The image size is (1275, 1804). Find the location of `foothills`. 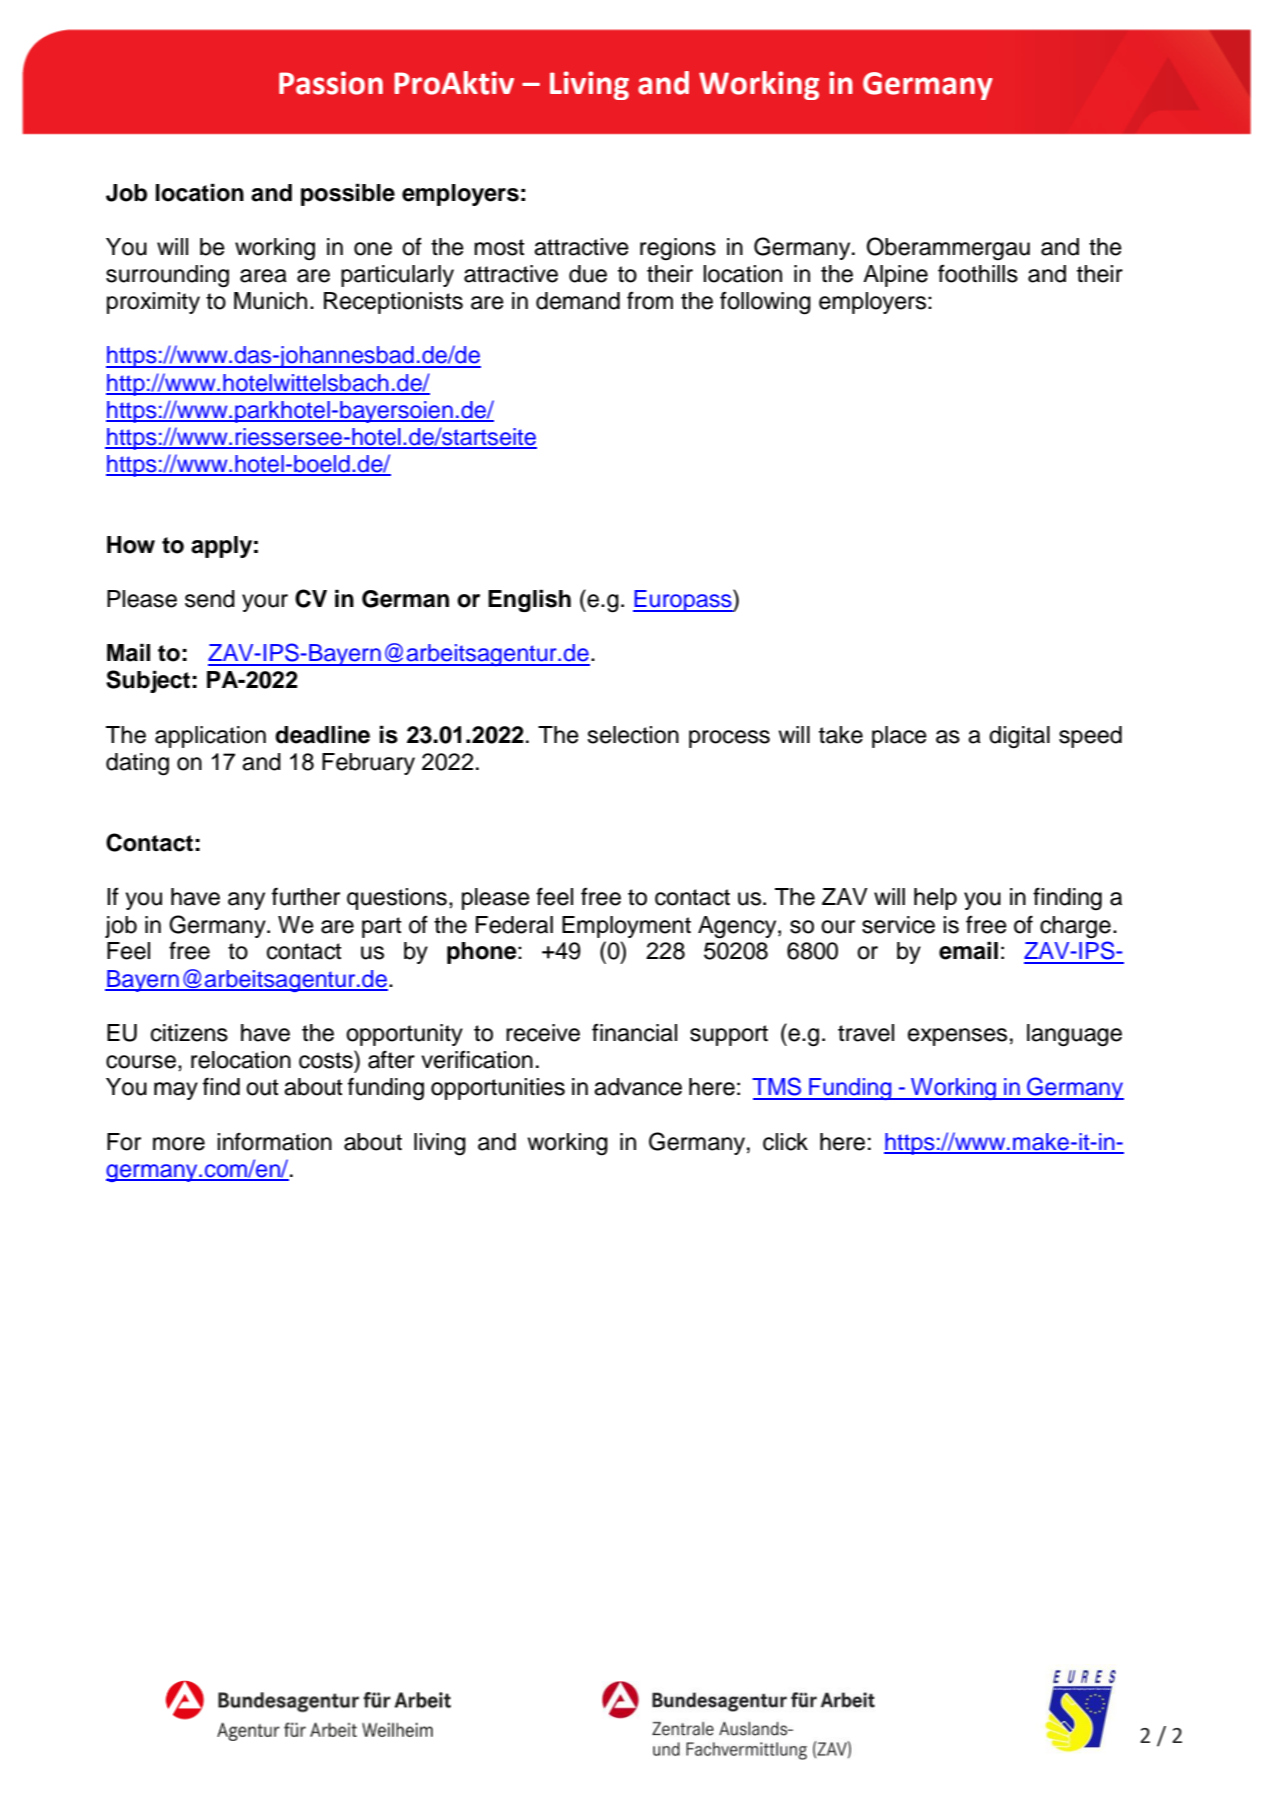

foothills is located at coordinates (978, 274).
